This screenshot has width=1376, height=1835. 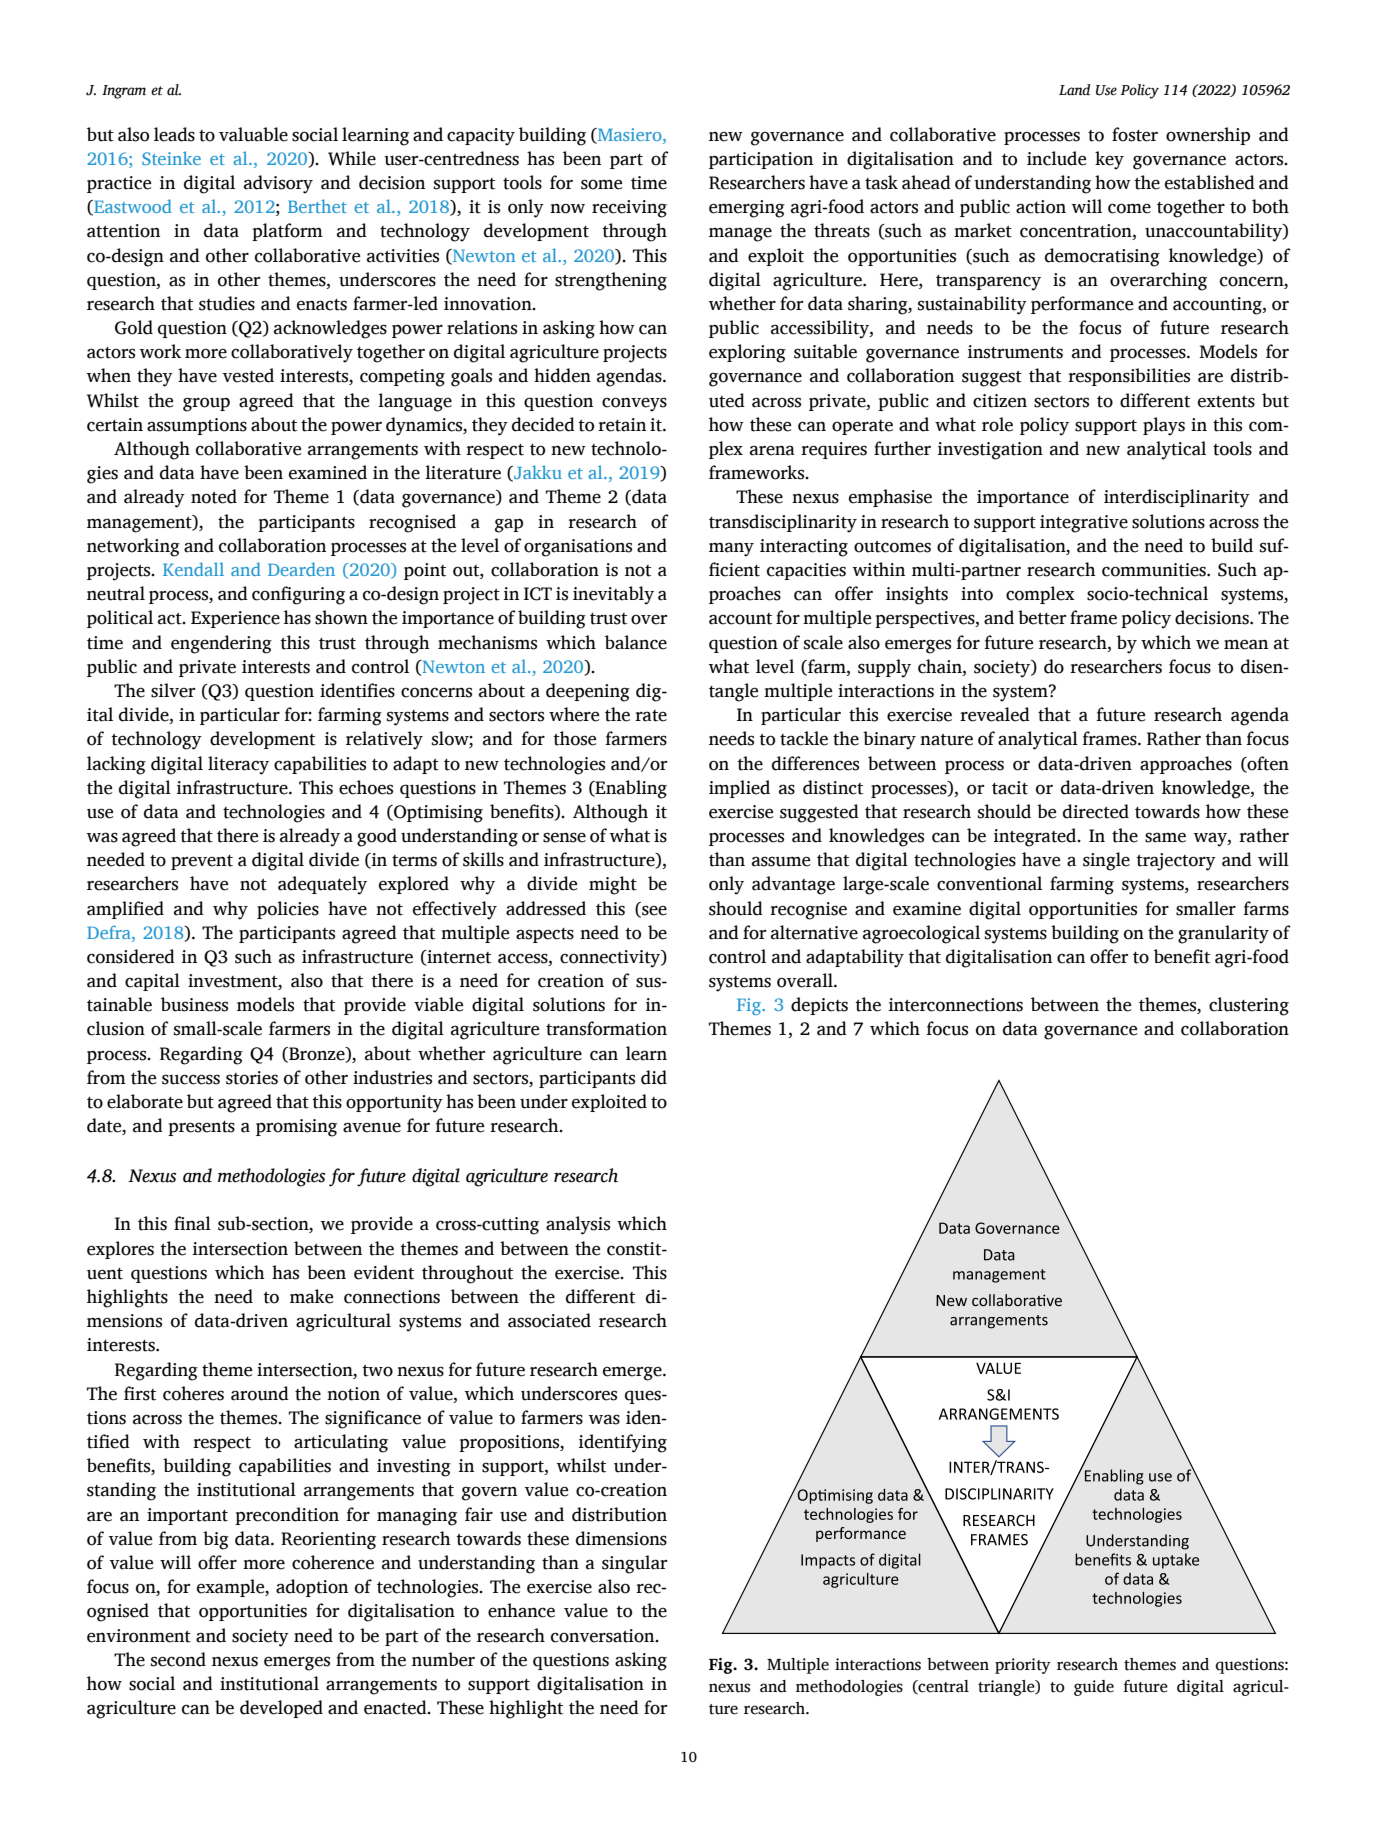 I want to click on second, so click(x=178, y=1659).
